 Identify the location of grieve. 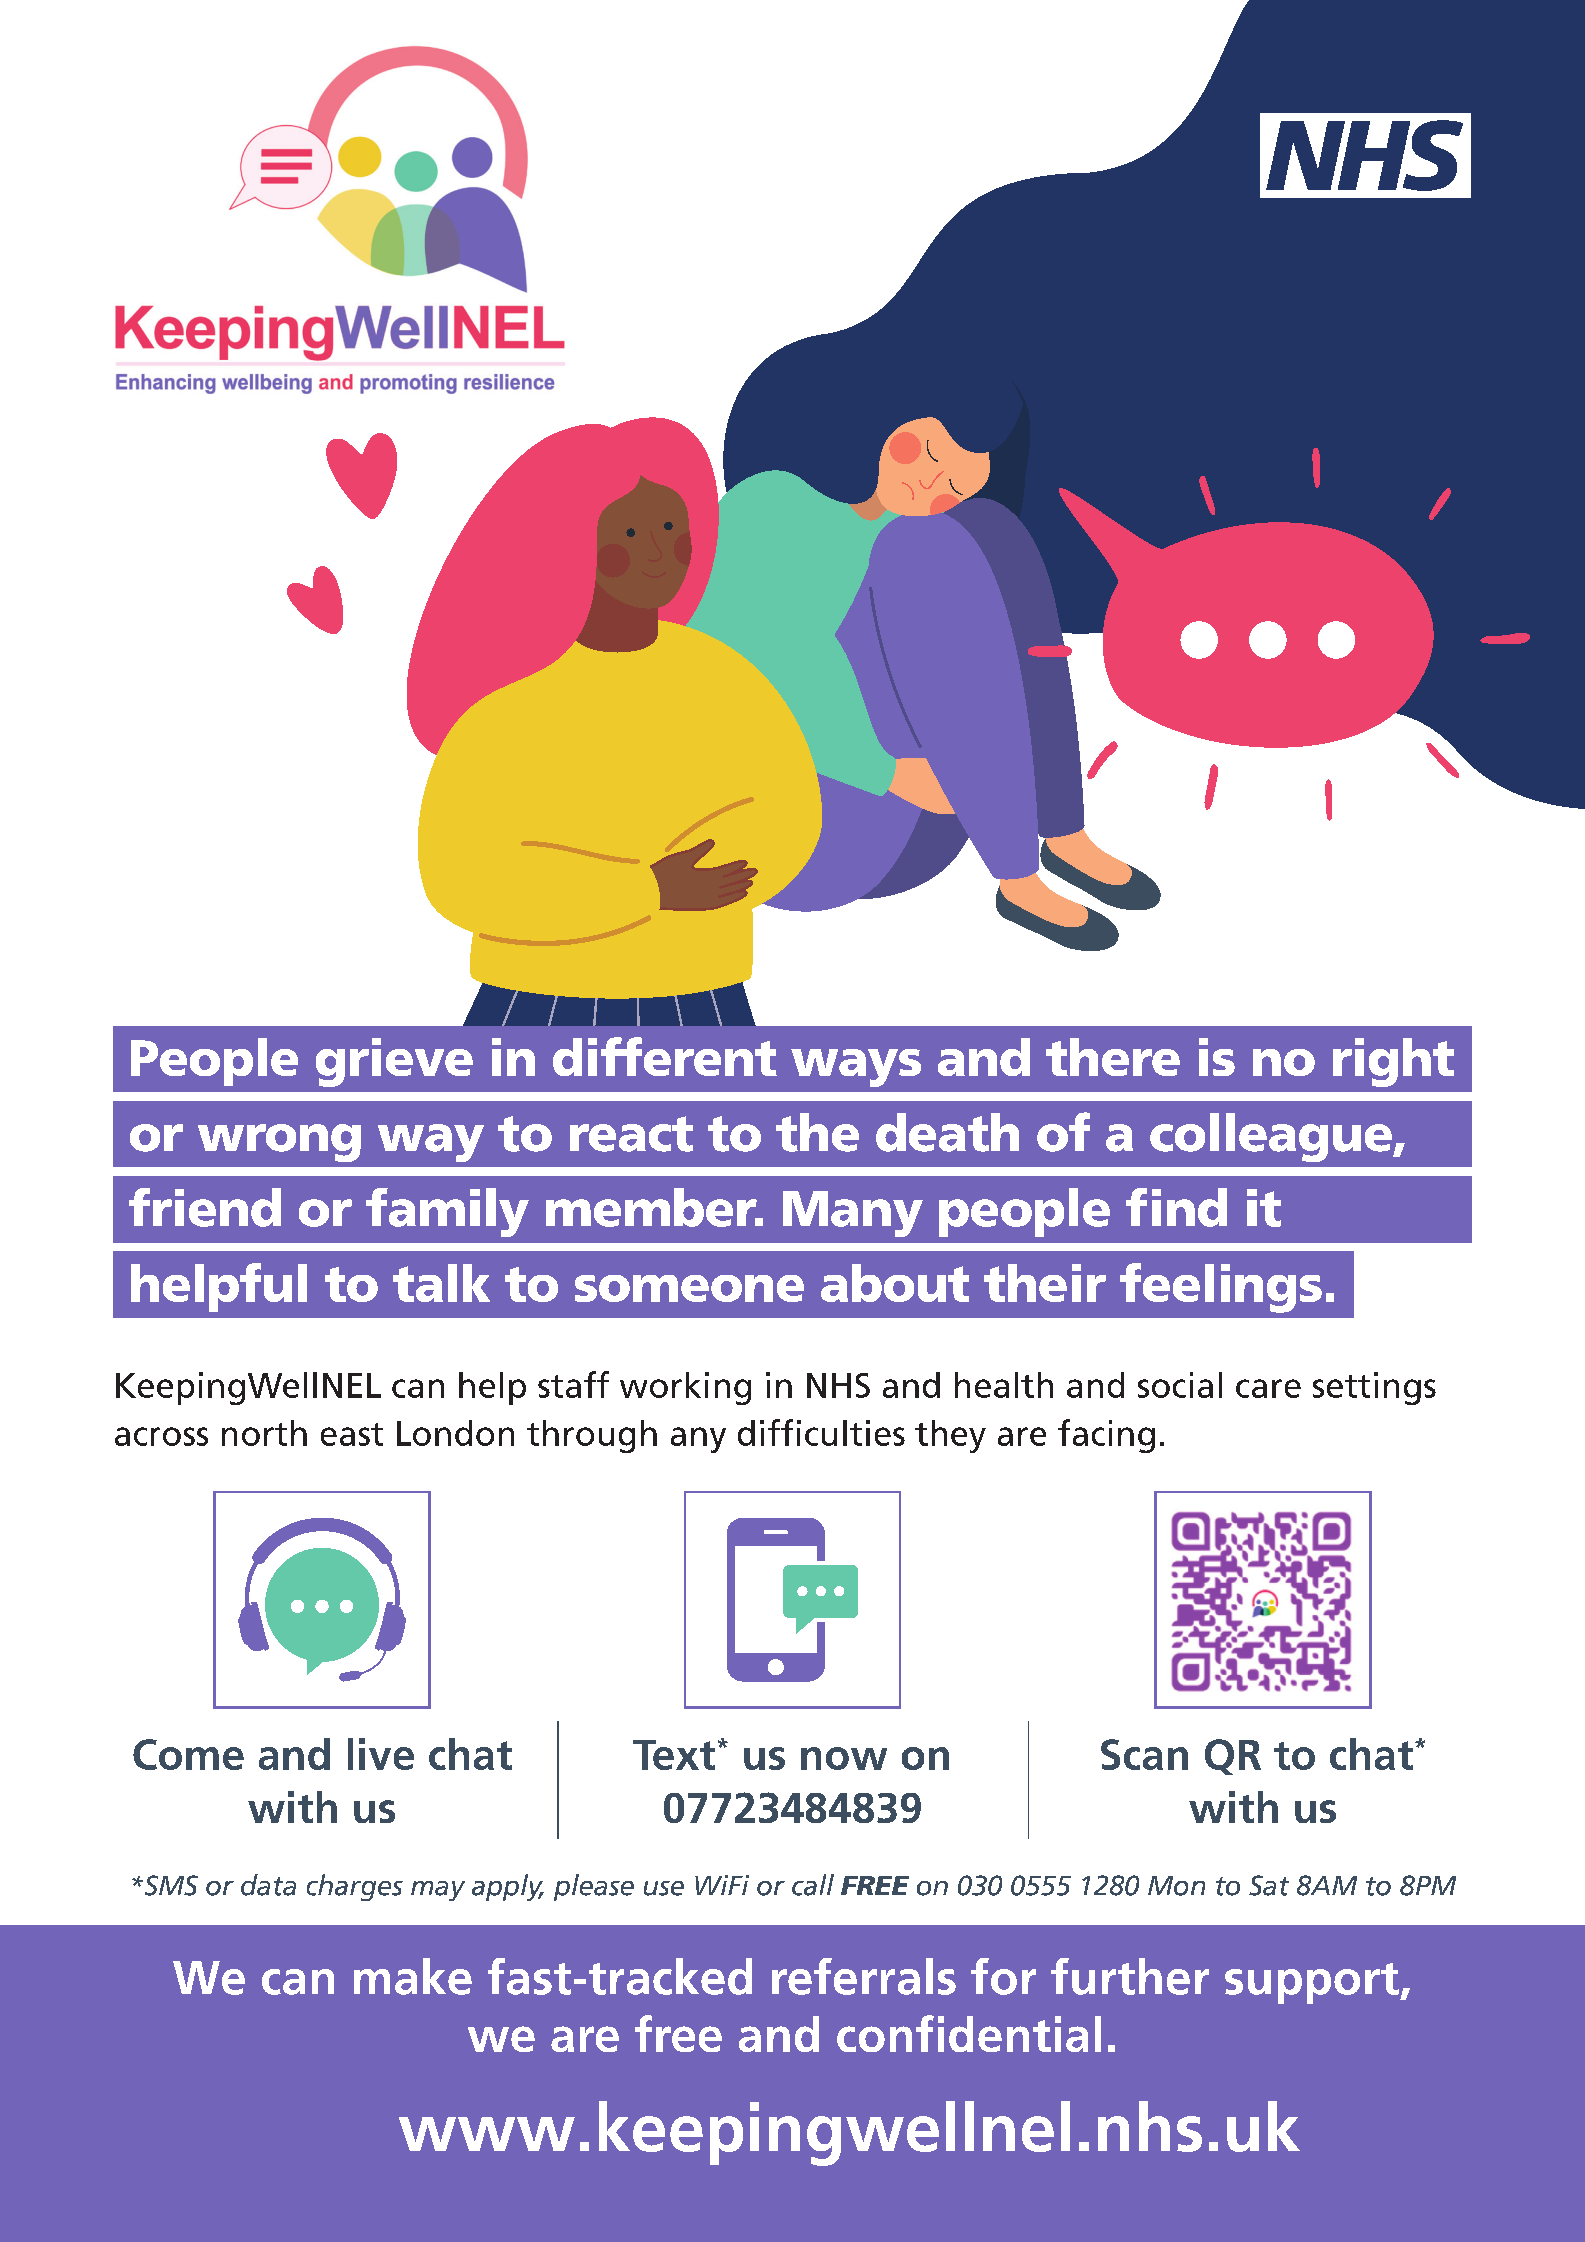
(394, 1062).
